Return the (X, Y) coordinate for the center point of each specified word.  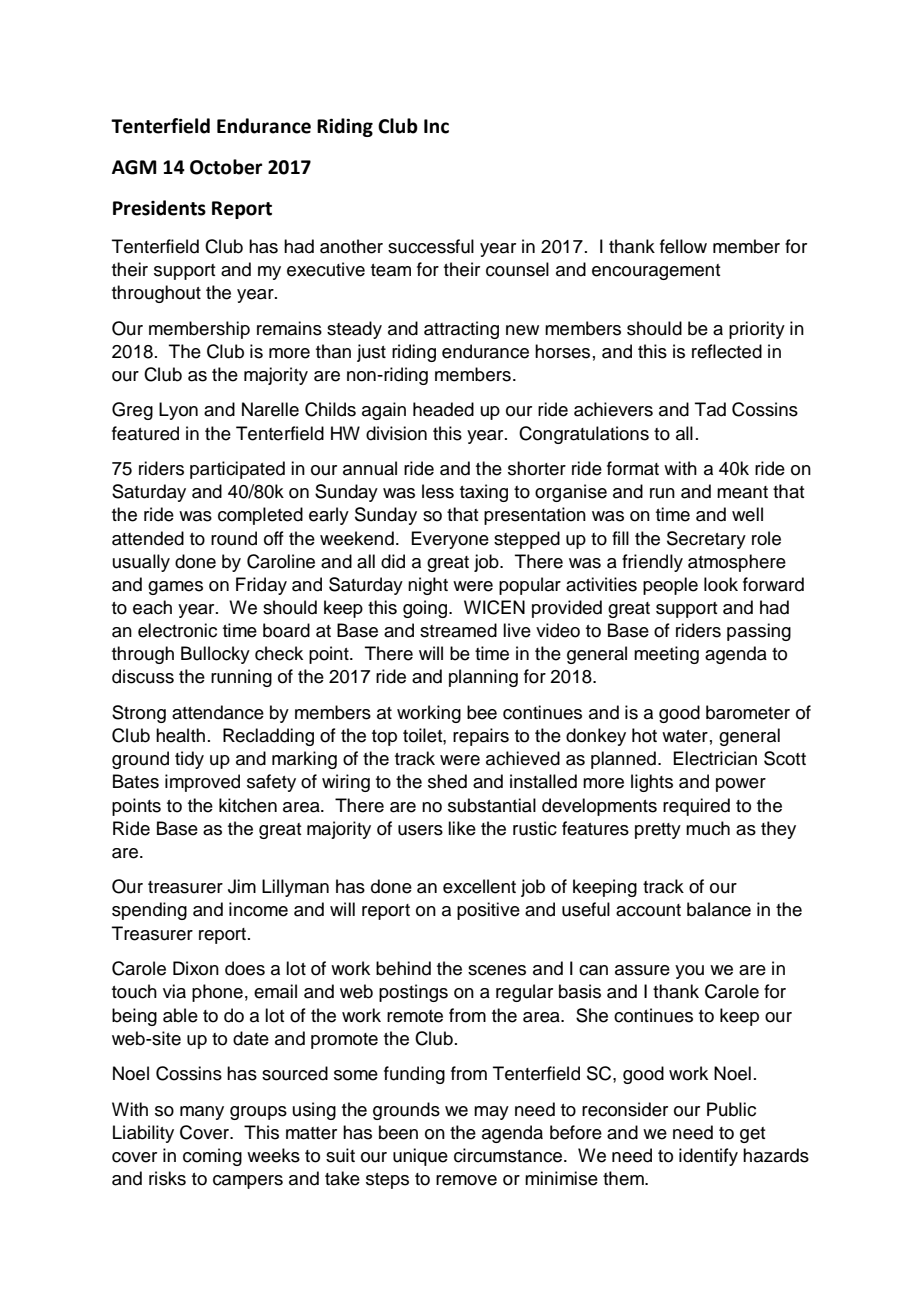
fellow (683, 246)
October (226, 167)
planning (483, 678)
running (241, 678)
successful (431, 246)
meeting (666, 655)
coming (212, 1157)
